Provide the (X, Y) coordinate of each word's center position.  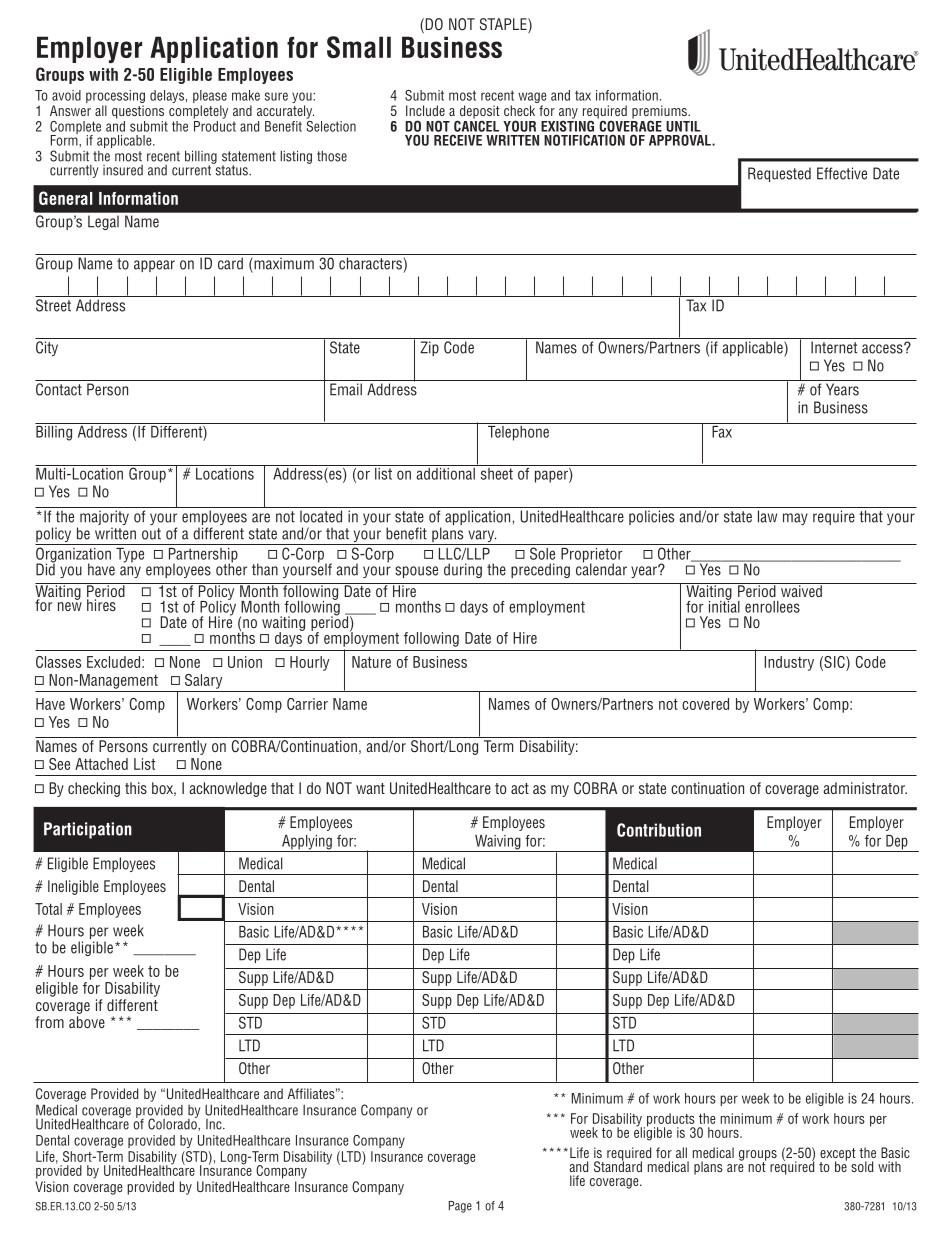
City (47, 348)
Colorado (173, 1123)
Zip (429, 348)
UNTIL (683, 126)
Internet (834, 347)
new (70, 606)
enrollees (772, 607)
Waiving (498, 843)
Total (48, 909)
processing (115, 98)
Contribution (659, 830)
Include (425, 110)
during (463, 570)
